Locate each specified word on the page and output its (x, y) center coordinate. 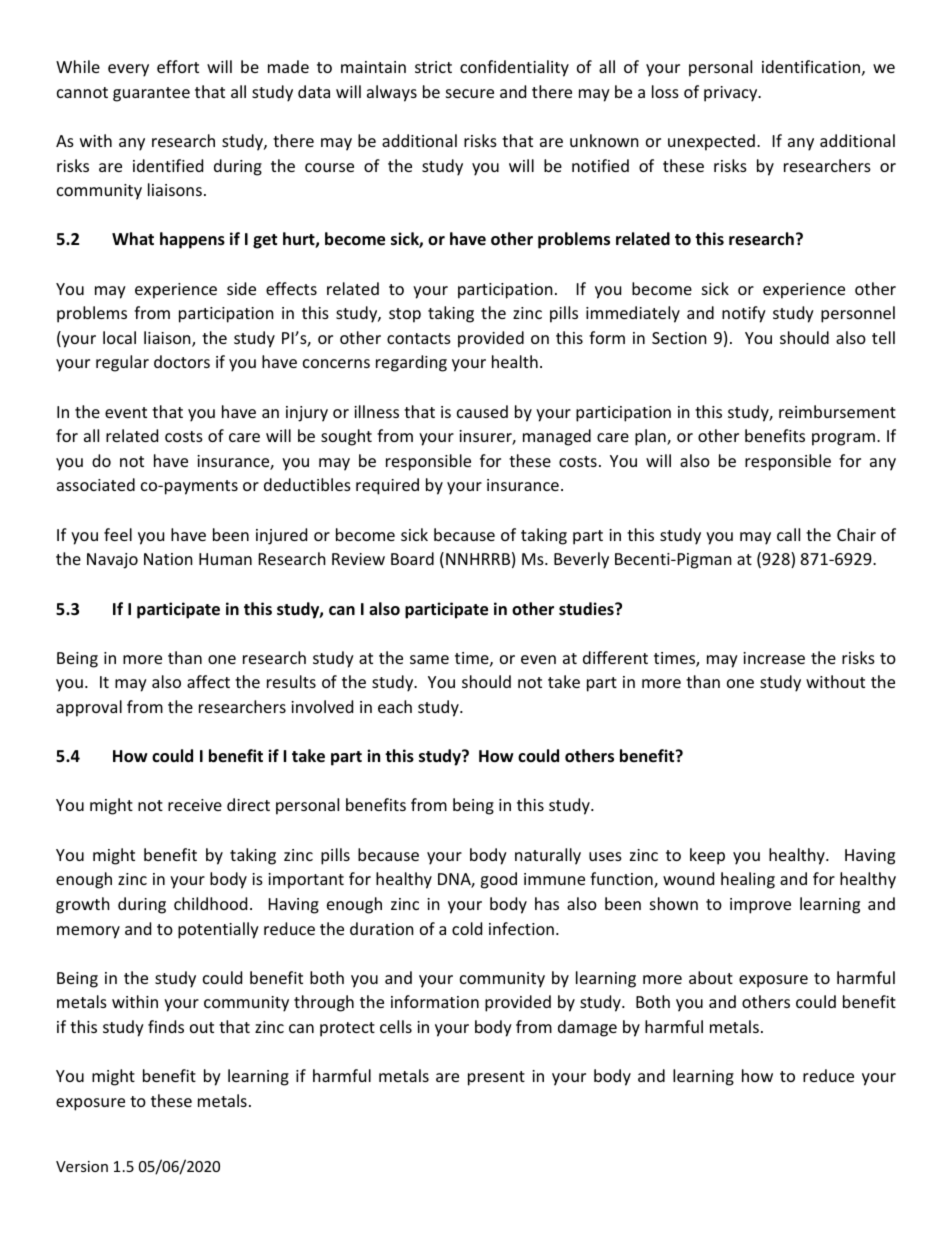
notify (744, 314)
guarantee (151, 94)
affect (208, 681)
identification (811, 66)
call (788, 534)
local (119, 337)
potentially (218, 930)
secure (470, 93)
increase (774, 658)
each (395, 706)
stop (405, 315)
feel (118, 534)
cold (467, 928)
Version (82, 1166)
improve (760, 906)
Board (412, 558)
